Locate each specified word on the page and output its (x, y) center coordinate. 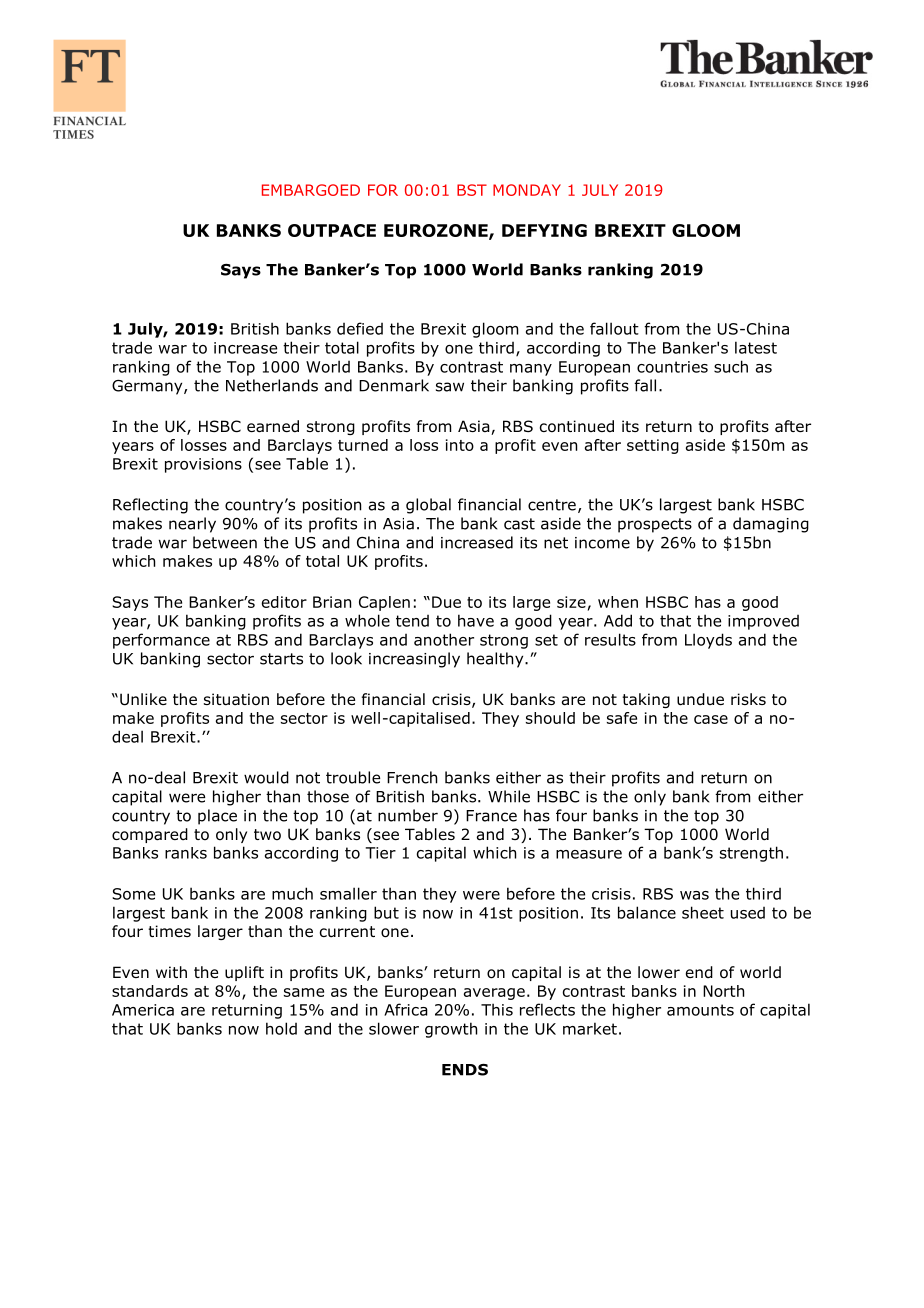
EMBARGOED (311, 190)
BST (472, 190)
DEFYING (544, 230)
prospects (655, 525)
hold (281, 1028)
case (711, 719)
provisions (203, 465)
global (428, 506)
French (412, 777)
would (266, 777)
